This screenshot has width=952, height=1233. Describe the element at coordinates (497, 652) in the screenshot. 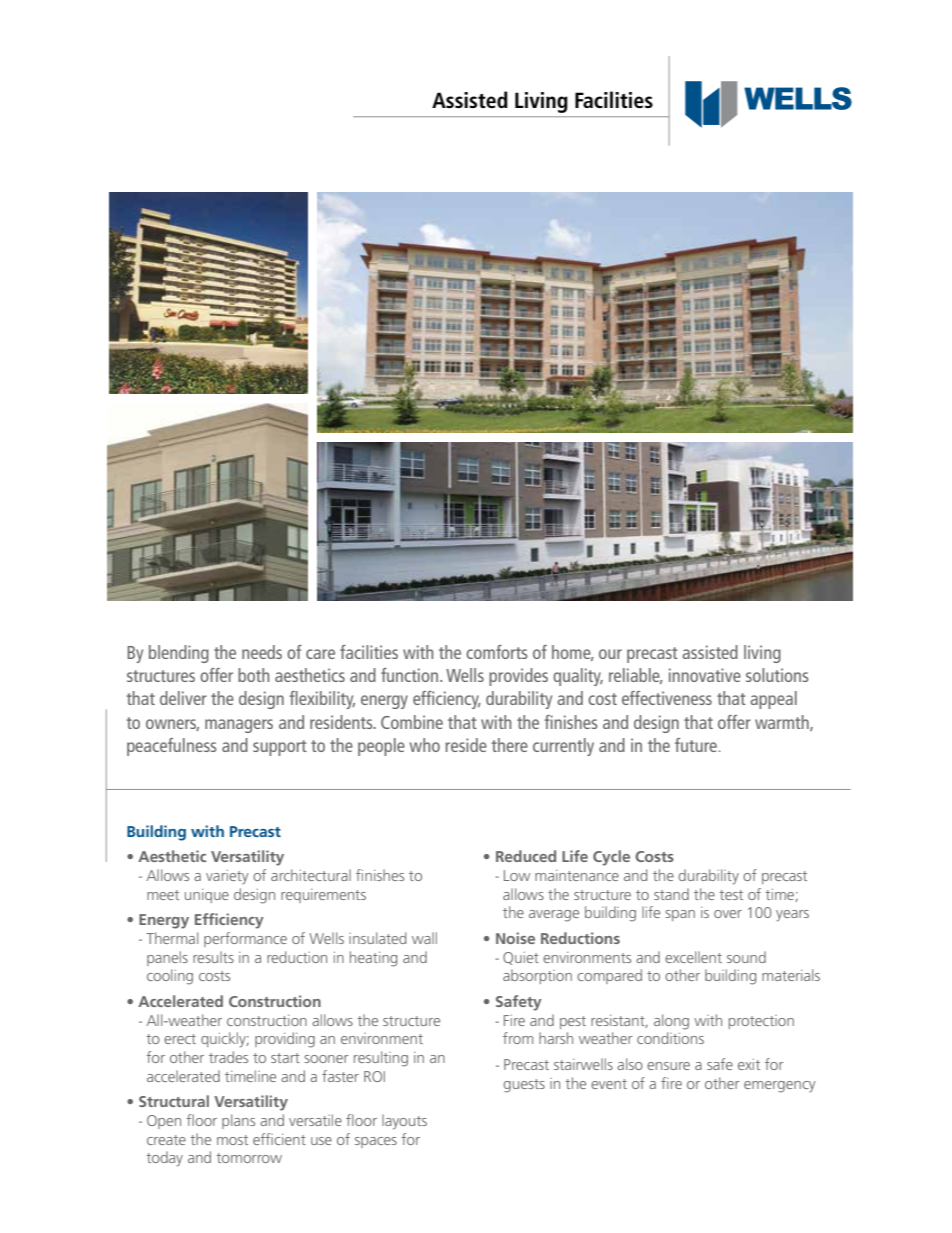

I see `comforts` at that location.
